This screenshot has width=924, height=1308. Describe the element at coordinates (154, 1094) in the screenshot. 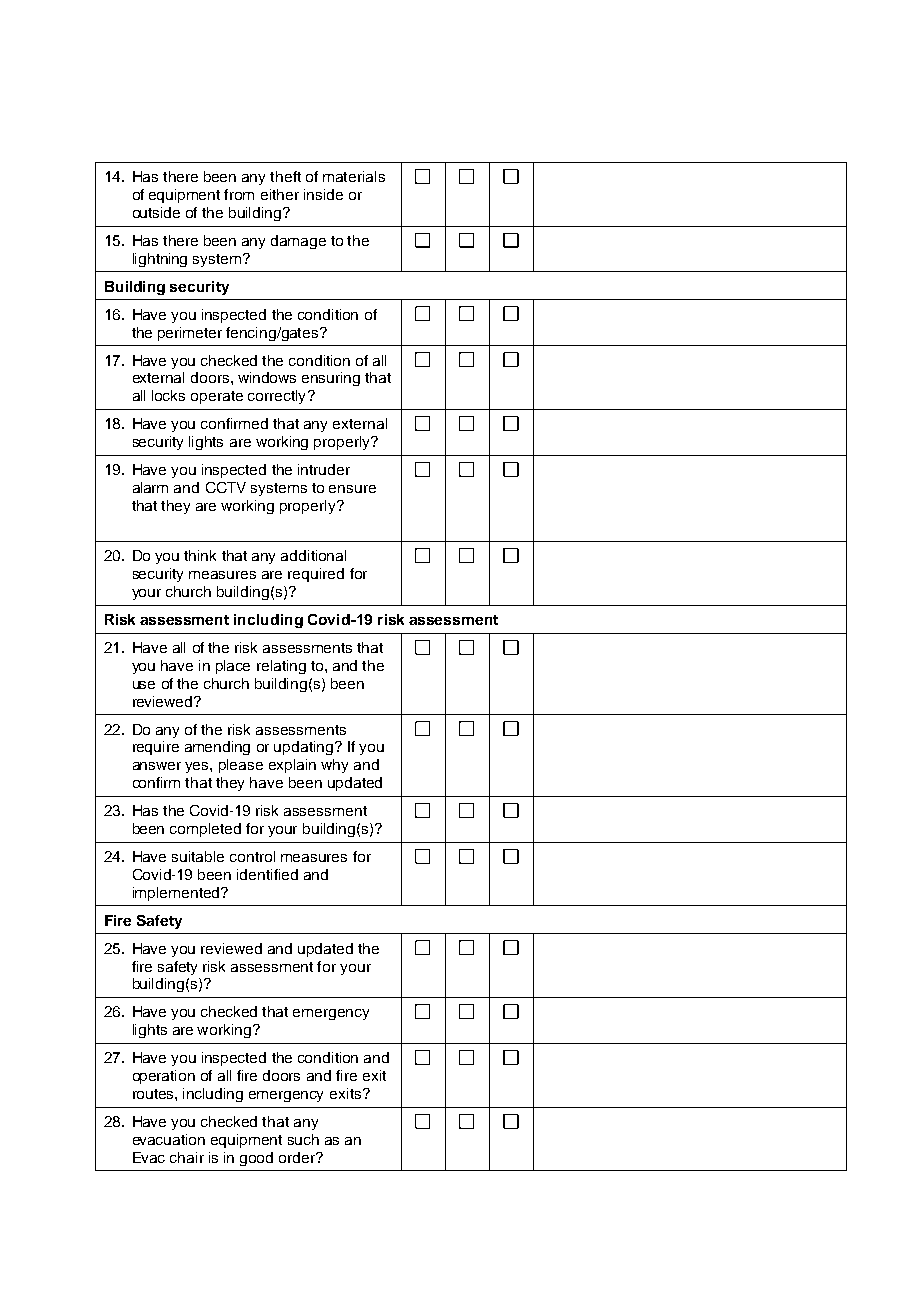

I see `routes` at that location.
